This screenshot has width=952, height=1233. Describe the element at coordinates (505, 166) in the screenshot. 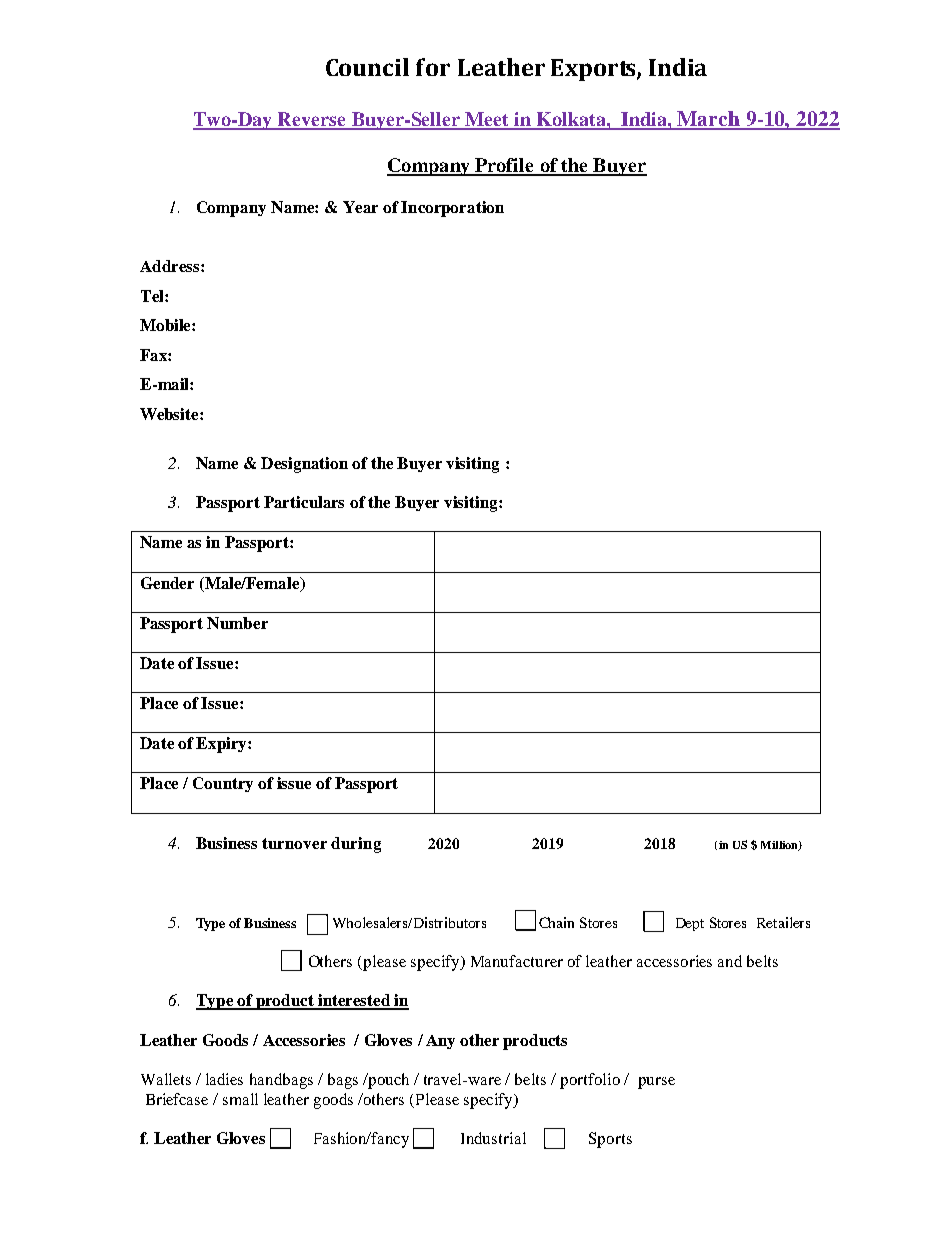

I see `Profile` at that location.
